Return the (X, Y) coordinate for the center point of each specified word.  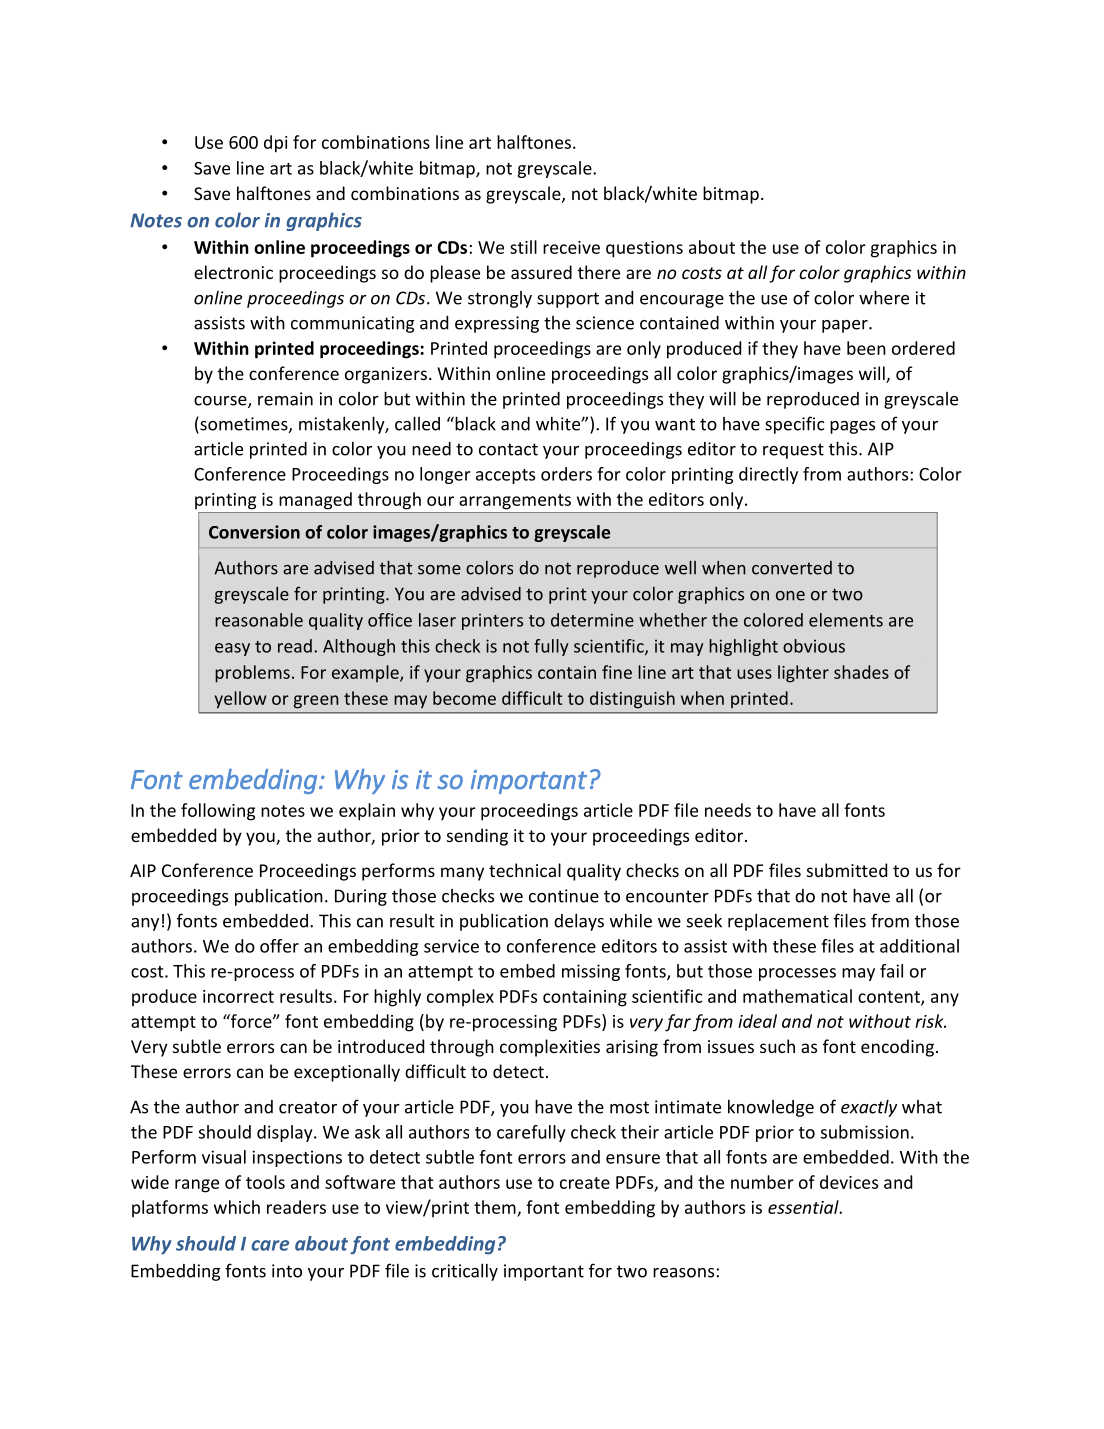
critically (465, 1272)
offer (279, 946)
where (884, 297)
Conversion (254, 532)
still (523, 247)
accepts (505, 476)
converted (792, 568)
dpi (275, 144)
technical (525, 870)
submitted (847, 870)
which (237, 1207)
